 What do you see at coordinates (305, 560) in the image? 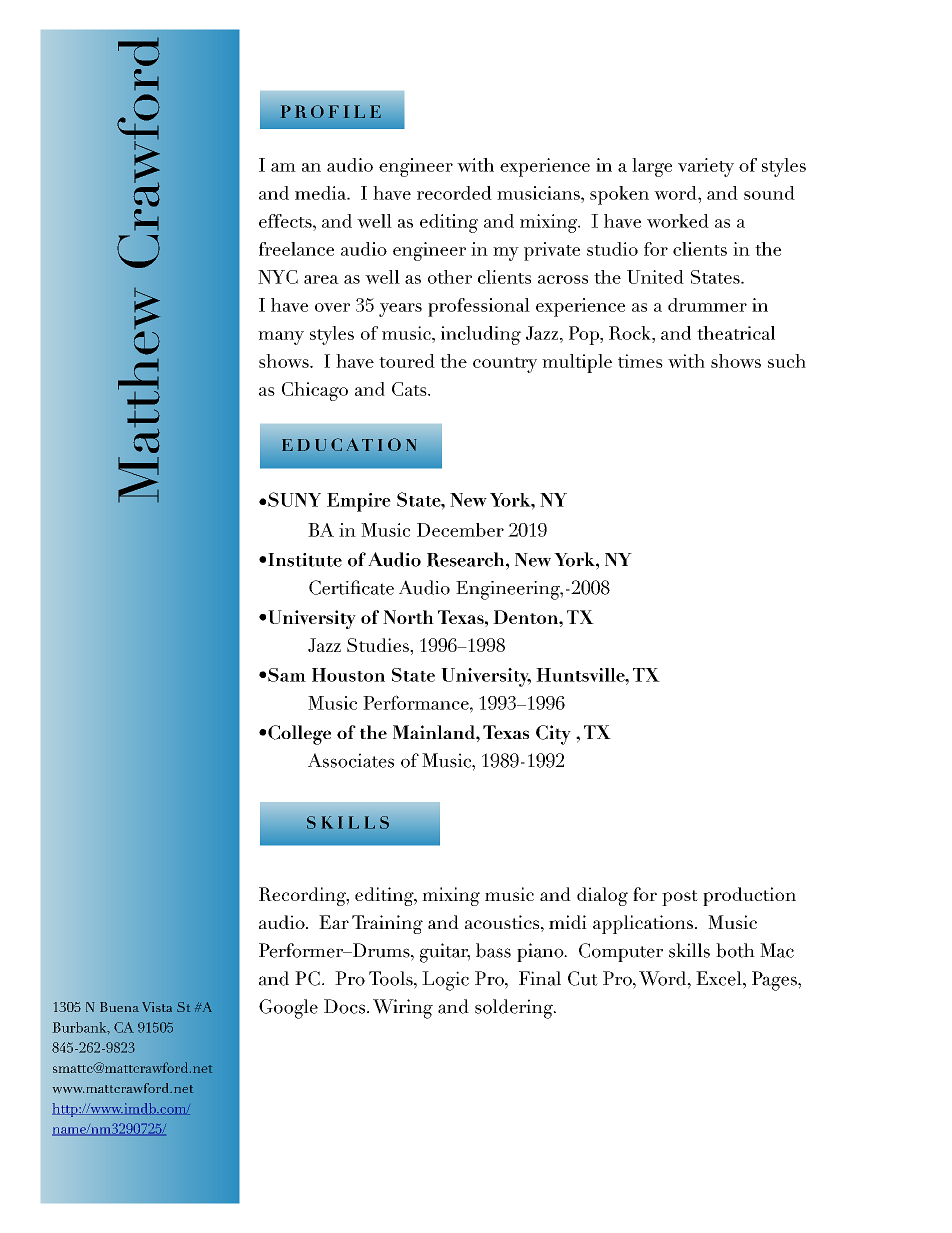
I see `Institute` at bounding box center [305, 560].
